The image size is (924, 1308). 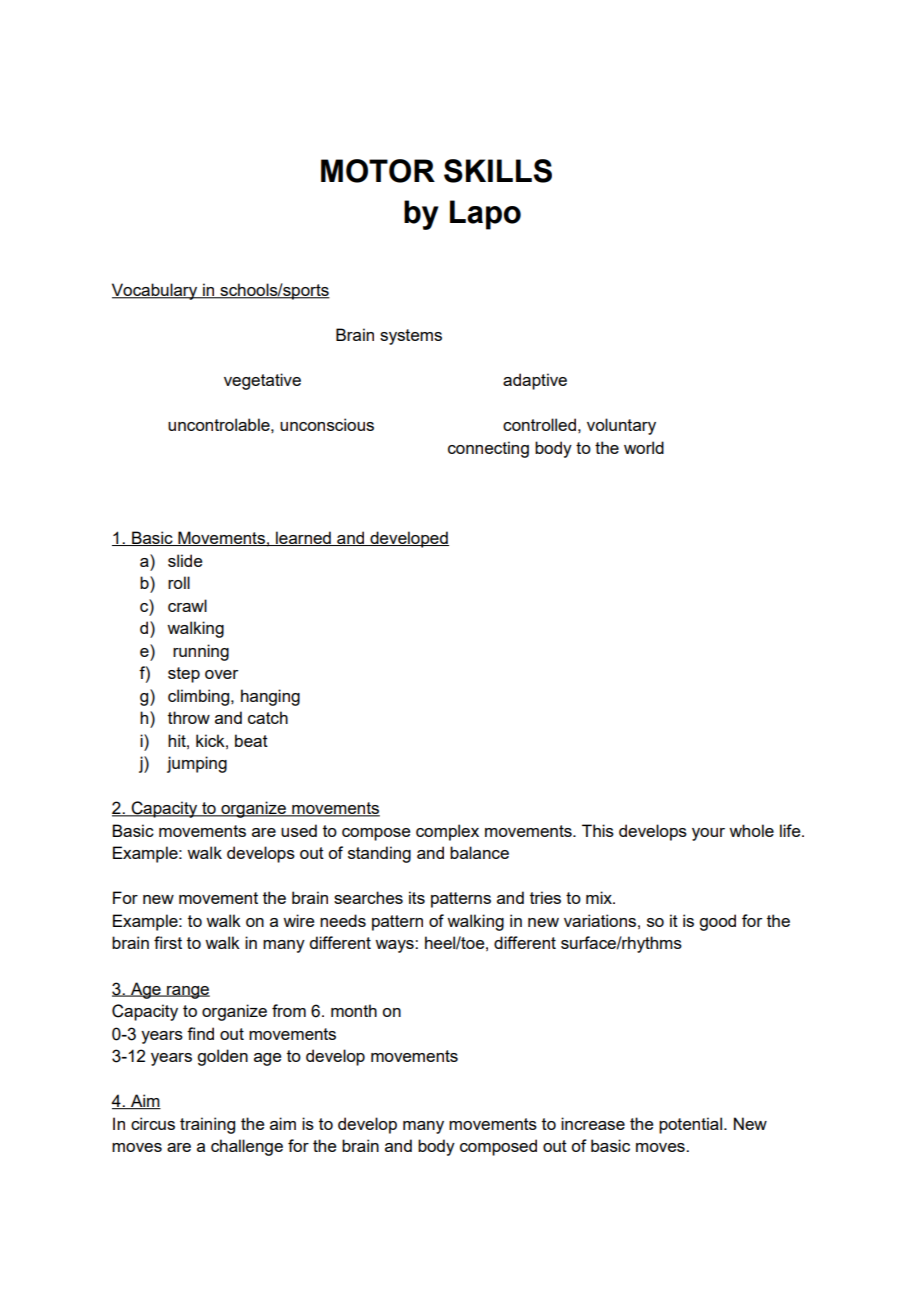 What do you see at coordinates (207, 1125) in the image?
I see `training` at bounding box center [207, 1125].
